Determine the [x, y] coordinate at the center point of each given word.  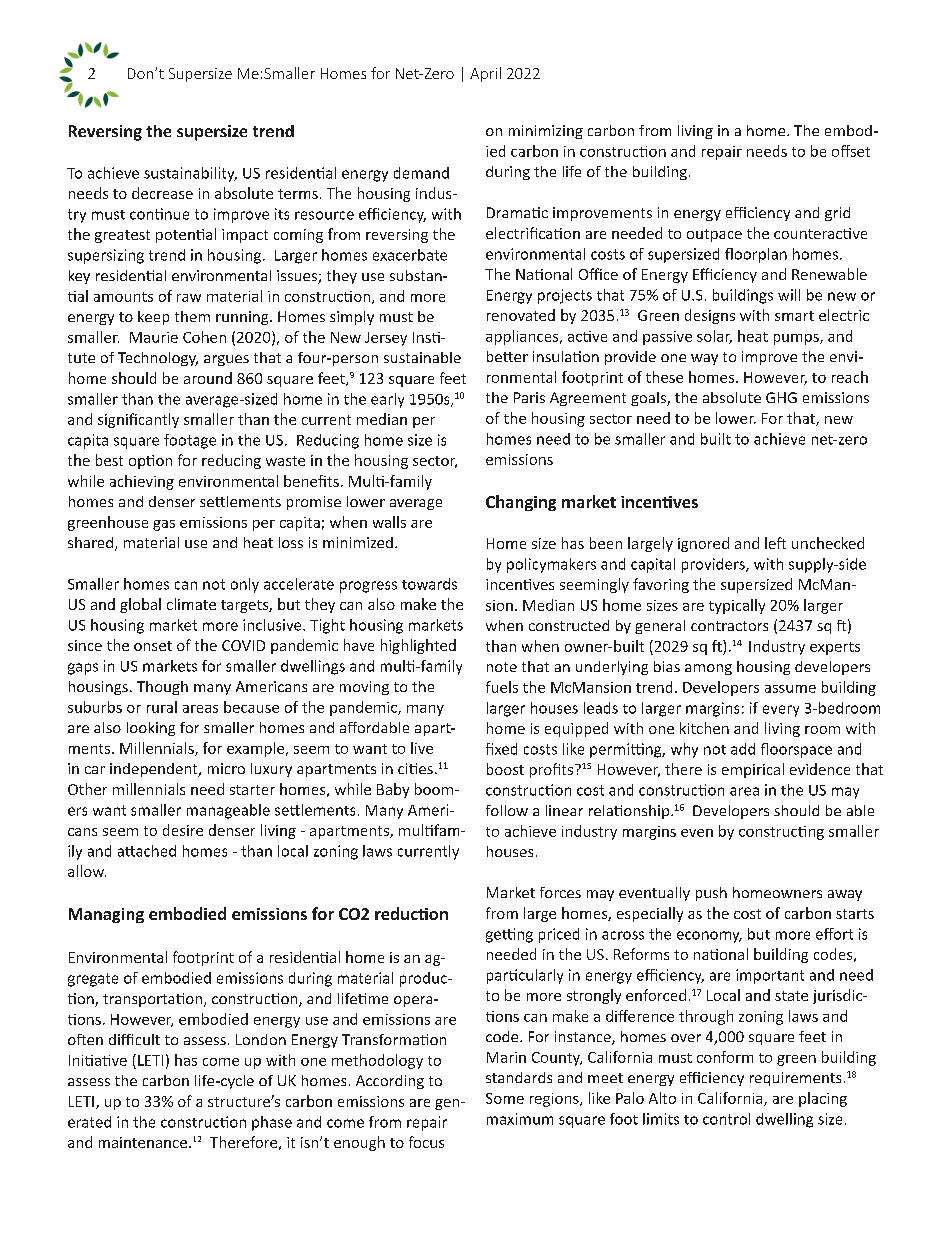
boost [505, 769]
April [485, 74]
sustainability [190, 174]
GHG [781, 397]
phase [272, 1123]
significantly [138, 420]
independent [155, 770]
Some [505, 1098]
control [726, 1119]
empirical [753, 770]
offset [851, 151]
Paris [529, 397]
